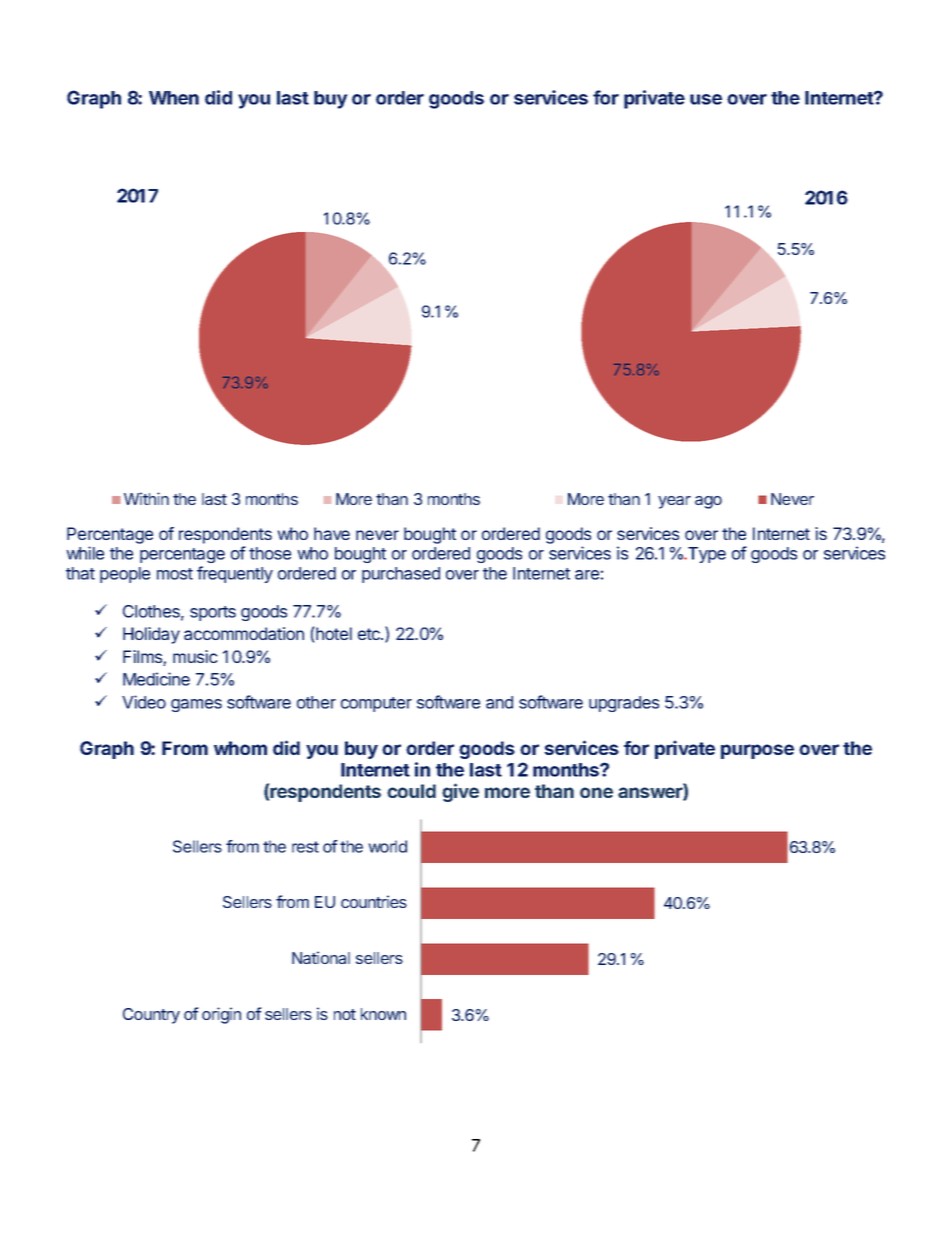 The height and width of the image is (1233, 952). Describe the element at coordinates (240, 748) in the image. I see `whom` at that location.
